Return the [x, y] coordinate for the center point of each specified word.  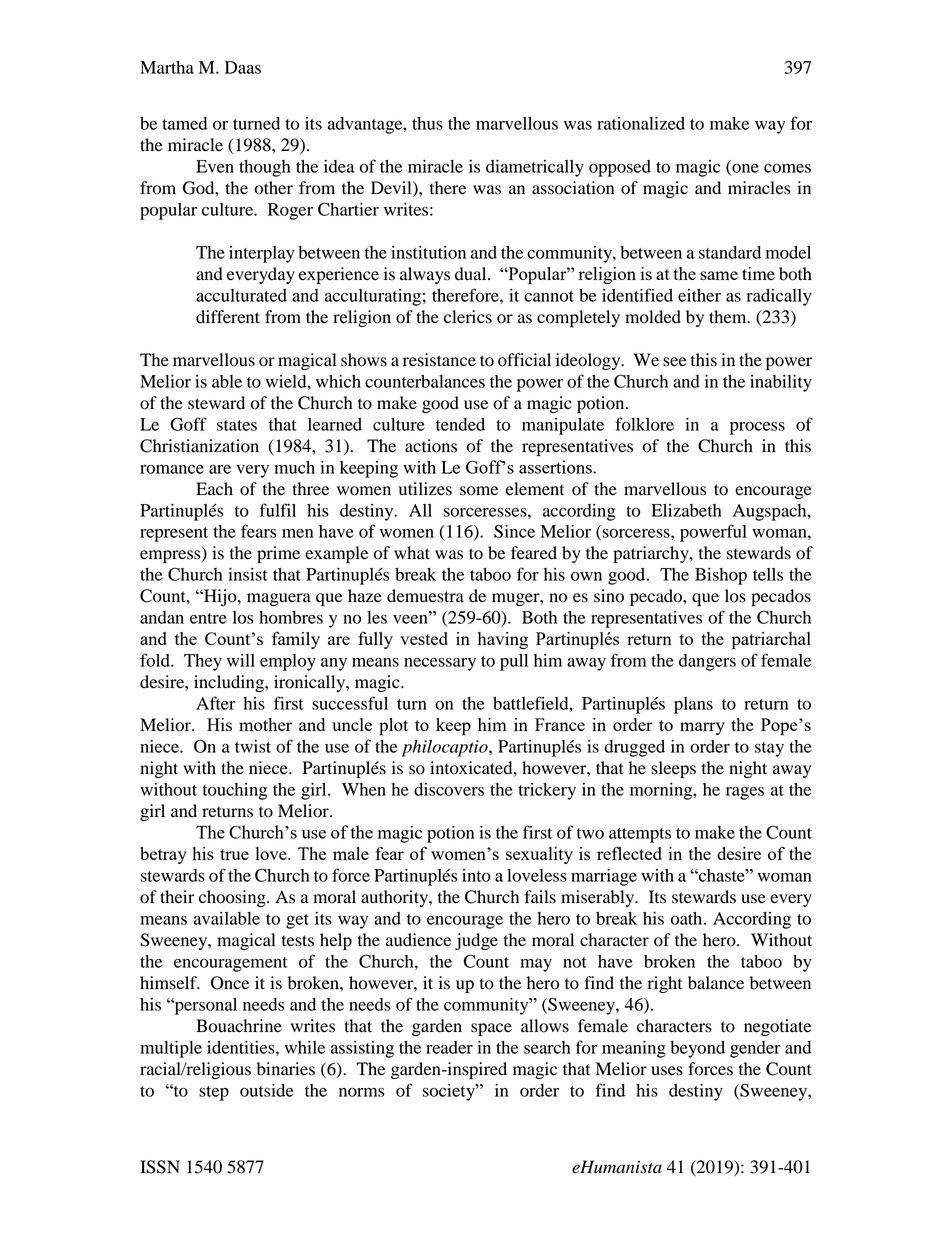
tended [460, 424]
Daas [243, 67]
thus [427, 123]
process [757, 428]
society [449, 1092]
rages [745, 793]
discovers [449, 789]
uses [667, 1071]
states [237, 425]
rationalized [641, 123]
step [214, 1093]
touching [235, 791]
